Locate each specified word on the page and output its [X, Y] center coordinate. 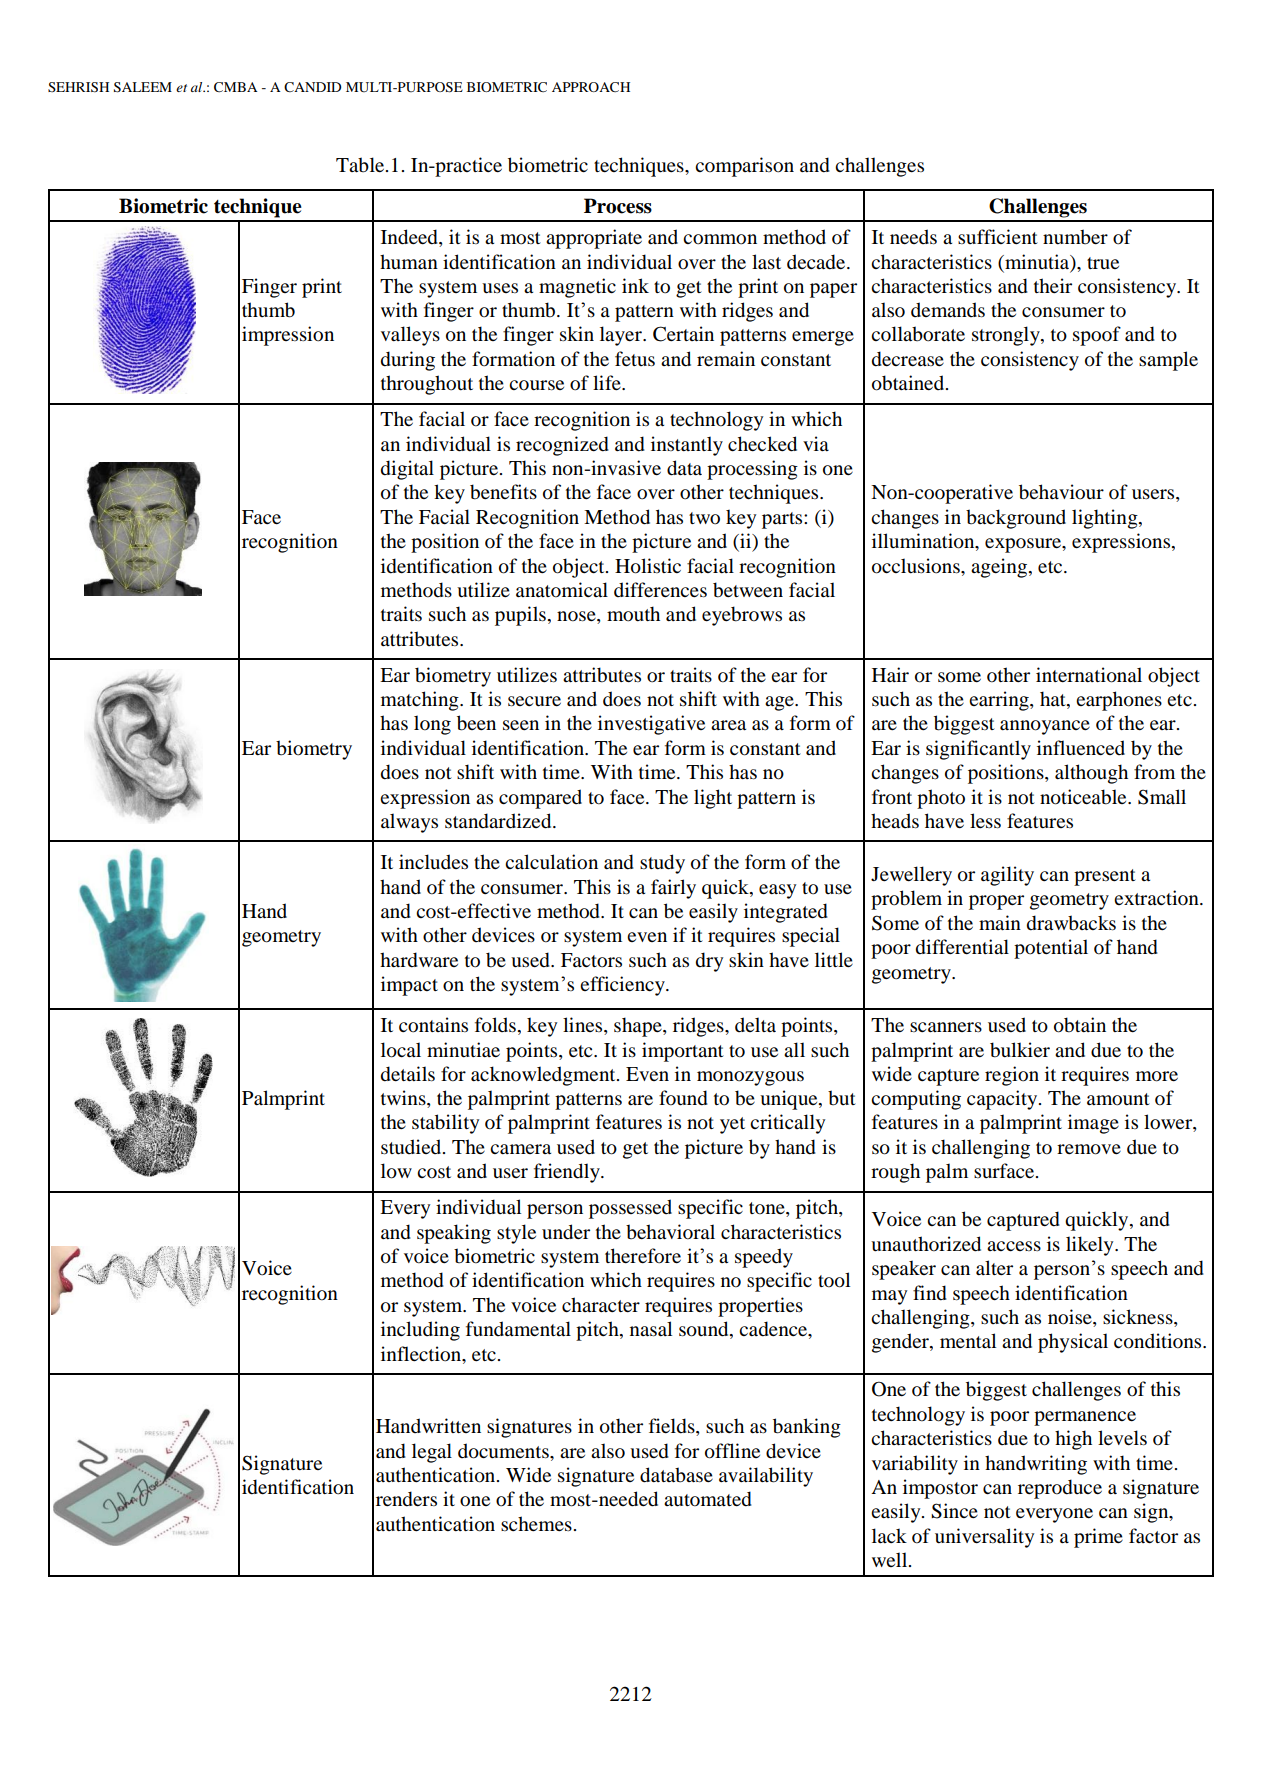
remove [1089, 1149]
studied [412, 1147]
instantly [687, 446]
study [662, 864]
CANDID [312, 87]
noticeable [1084, 797]
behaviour [1061, 492]
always [409, 823]
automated [708, 1499]
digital [407, 470]
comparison [744, 167]
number [1075, 237]
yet [732, 1125]
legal [432, 1453]
